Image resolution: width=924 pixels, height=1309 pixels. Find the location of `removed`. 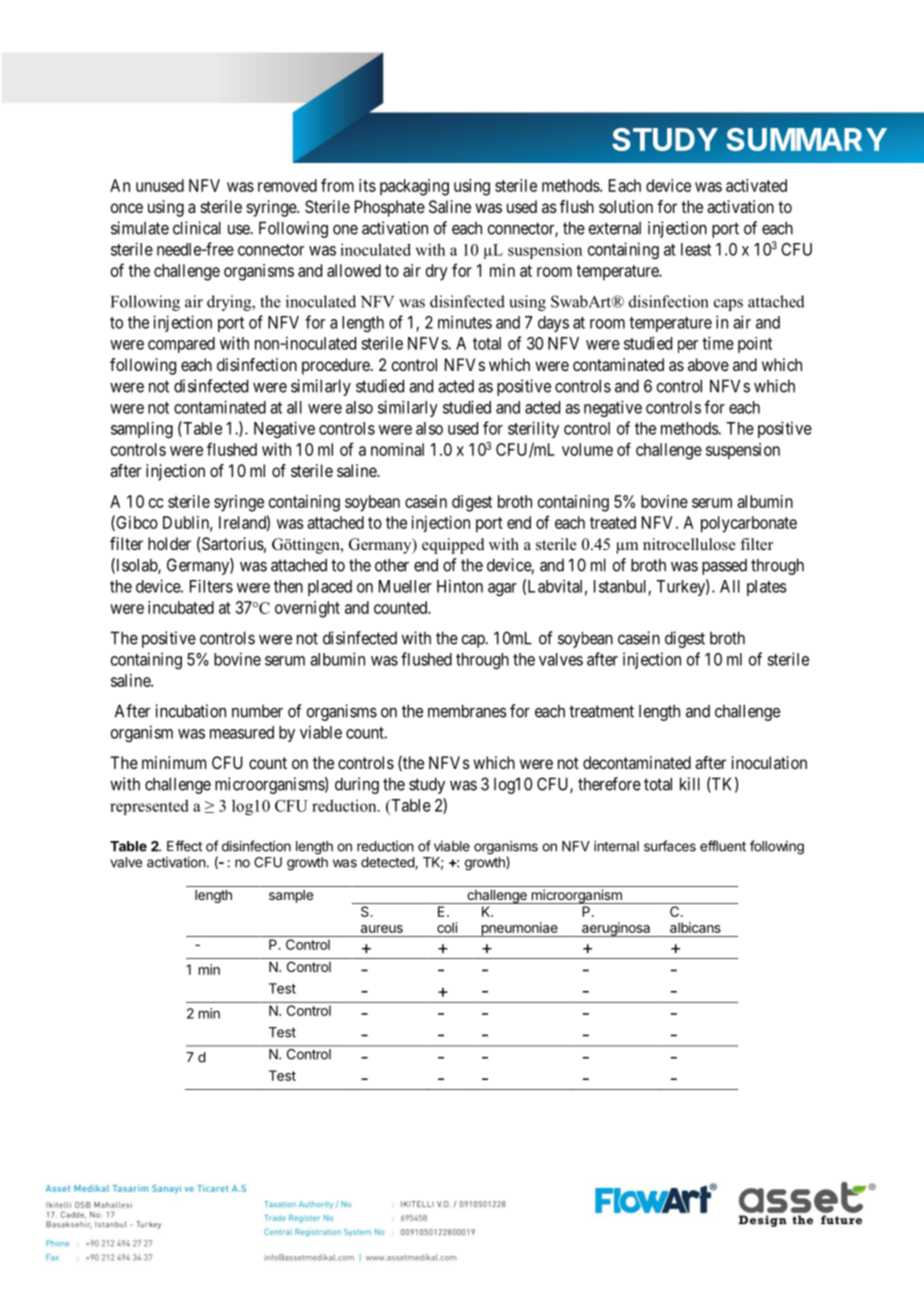

removed is located at coordinates (287, 185).
